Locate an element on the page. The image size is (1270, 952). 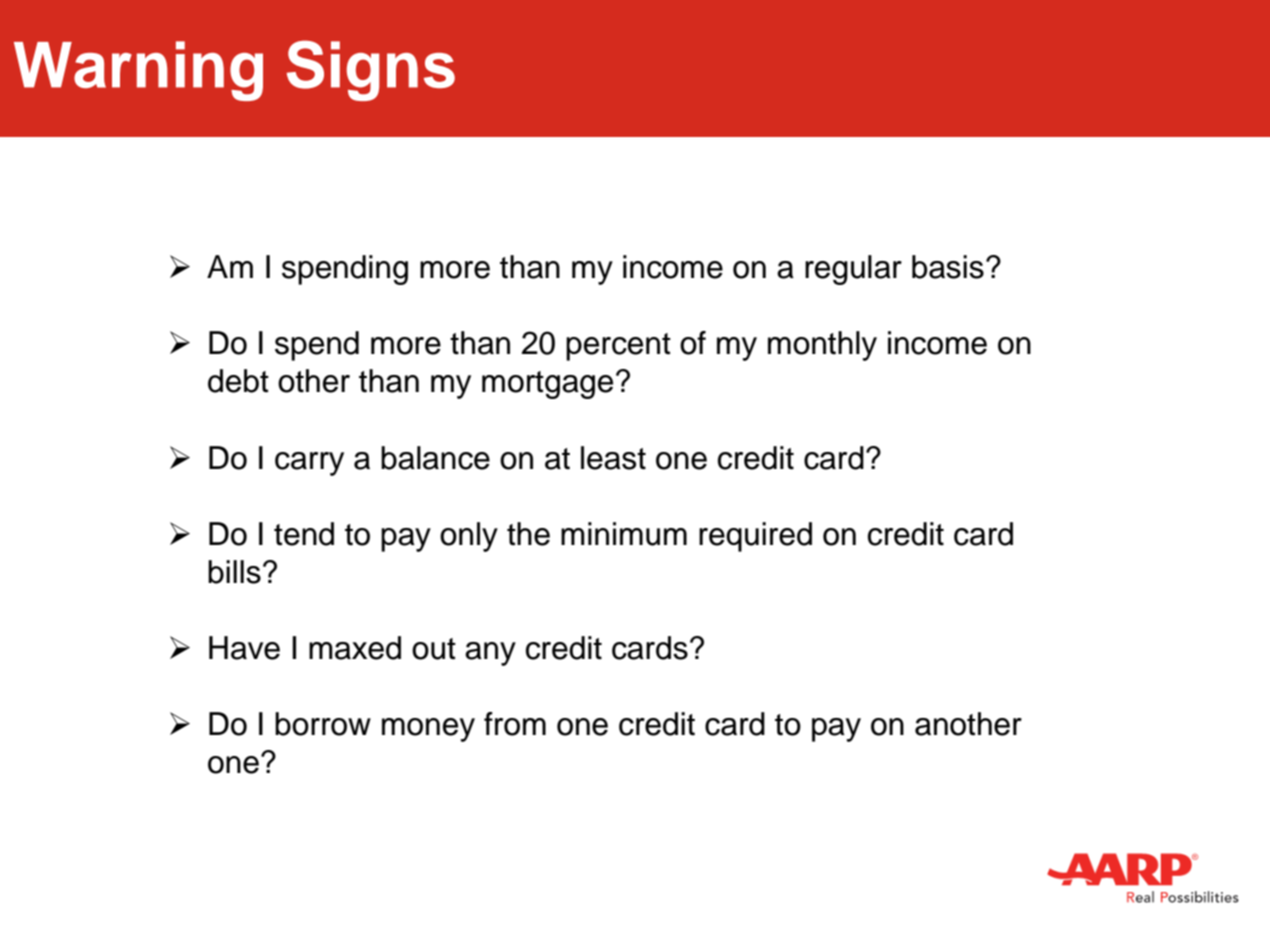
borrow is located at coordinates (323, 724).
